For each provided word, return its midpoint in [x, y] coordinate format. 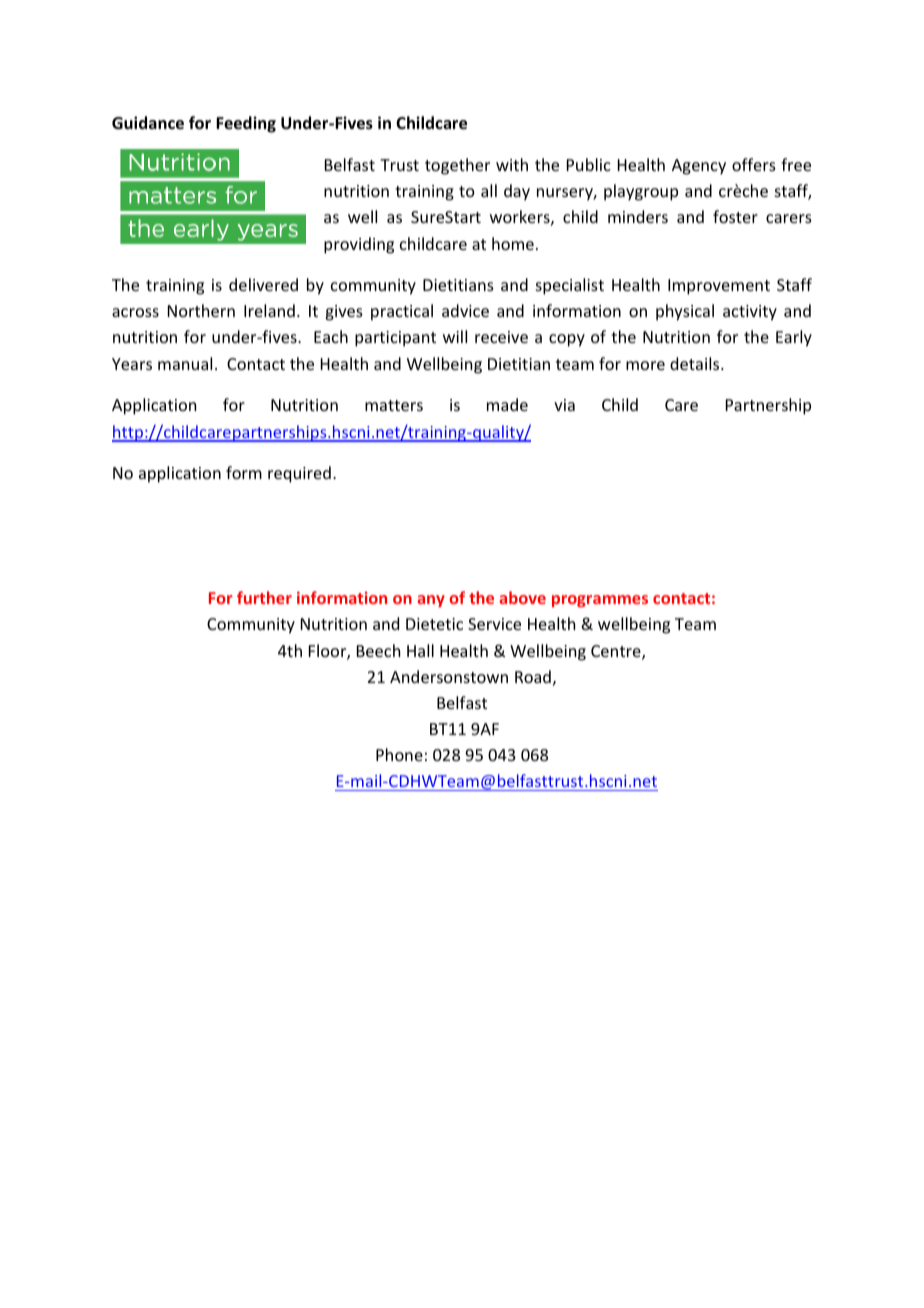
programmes [600, 601]
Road [533, 676]
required [299, 474]
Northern [201, 310]
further [264, 597]
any [431, 601]
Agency [699, 167]
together [457, 166]
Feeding [246, 124]
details [696, 363]
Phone [399, 754]
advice [465, 310]
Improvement [719, 287]
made [507, 404]
